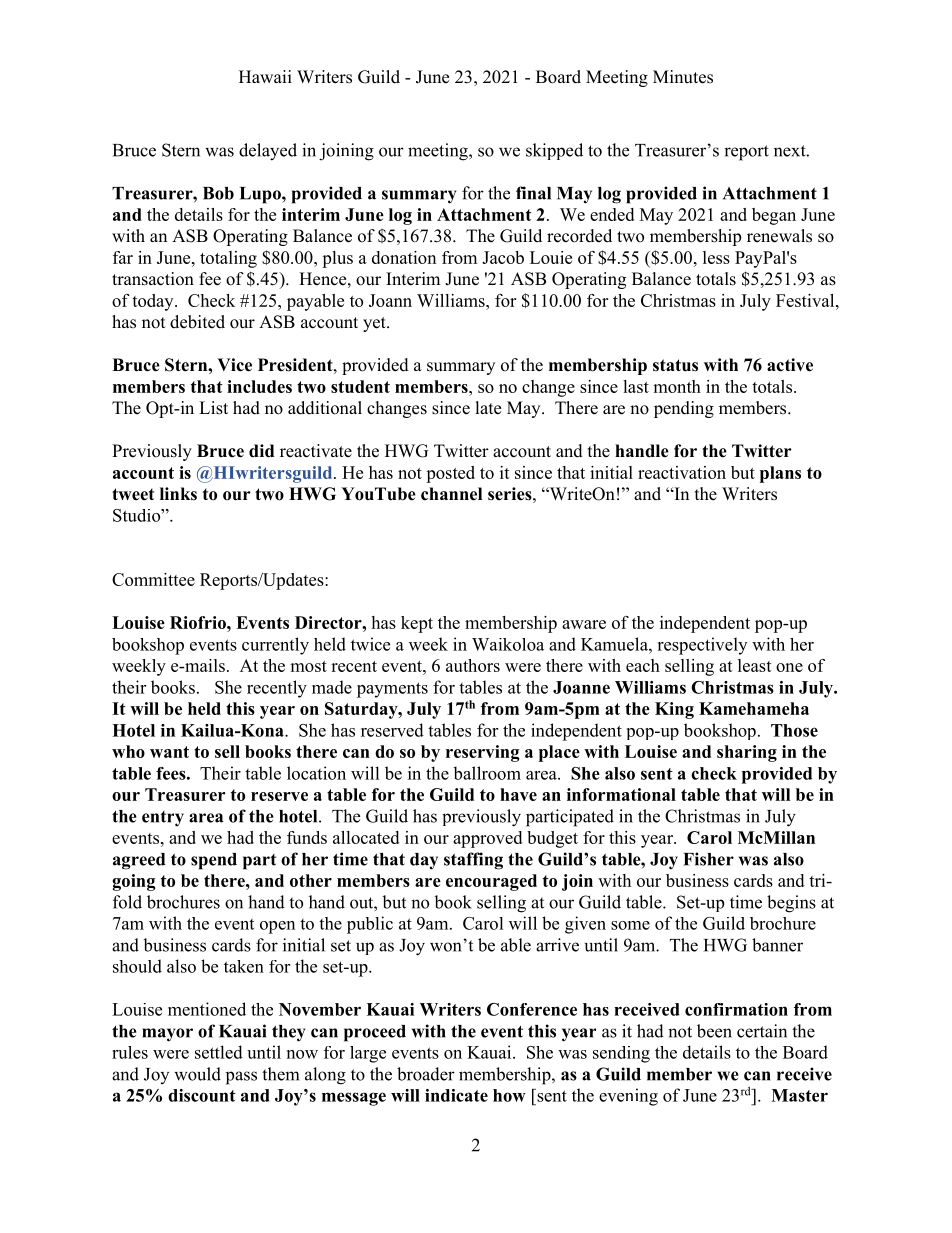 The height and width of the screenshot is (1233, 952). What do you see at coordinates (153, 579) in the screenshot?
I see `Committee` at bounding box center [153, 579].
